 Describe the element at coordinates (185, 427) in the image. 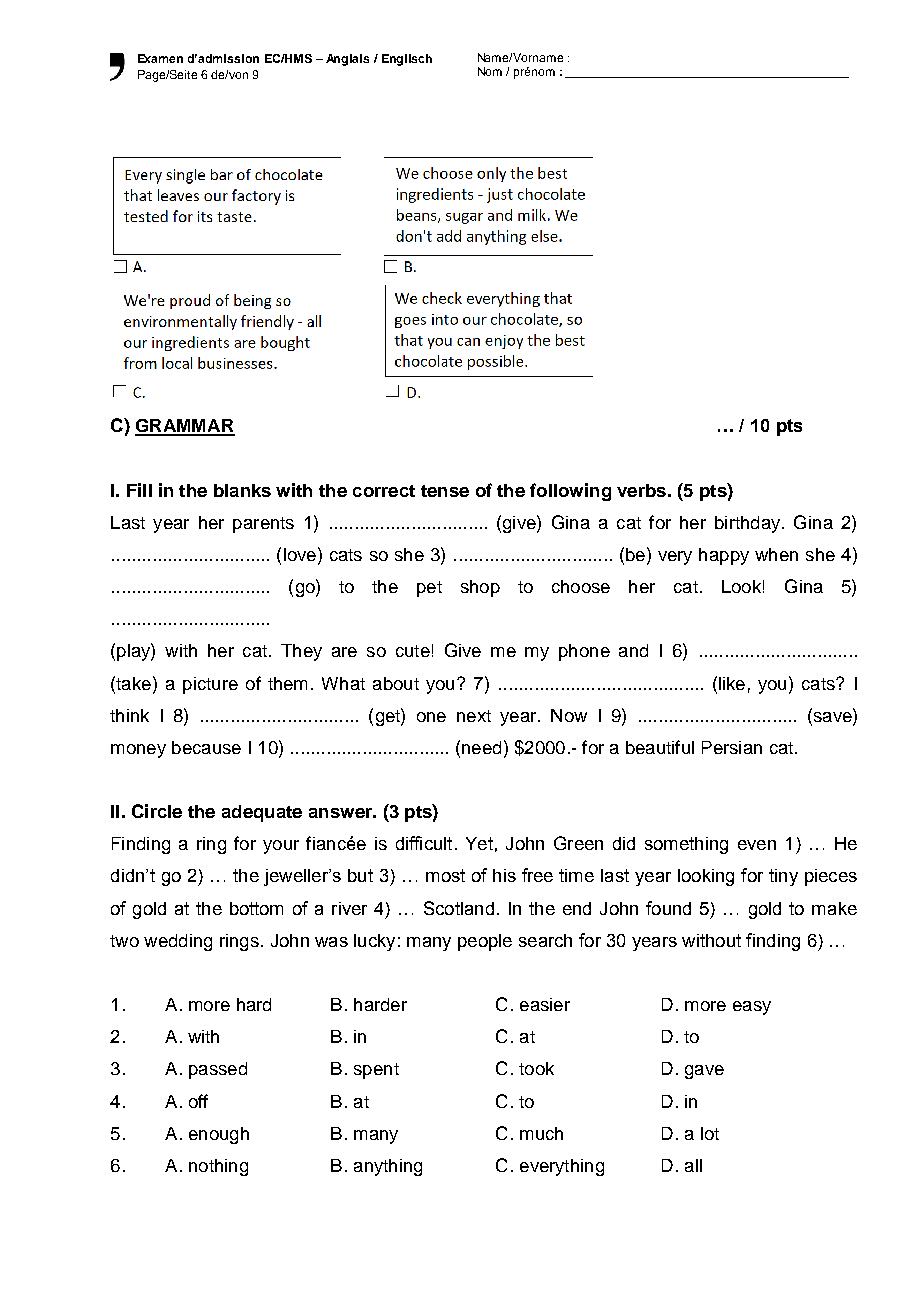

I see `GRAMMAR` at that location.
